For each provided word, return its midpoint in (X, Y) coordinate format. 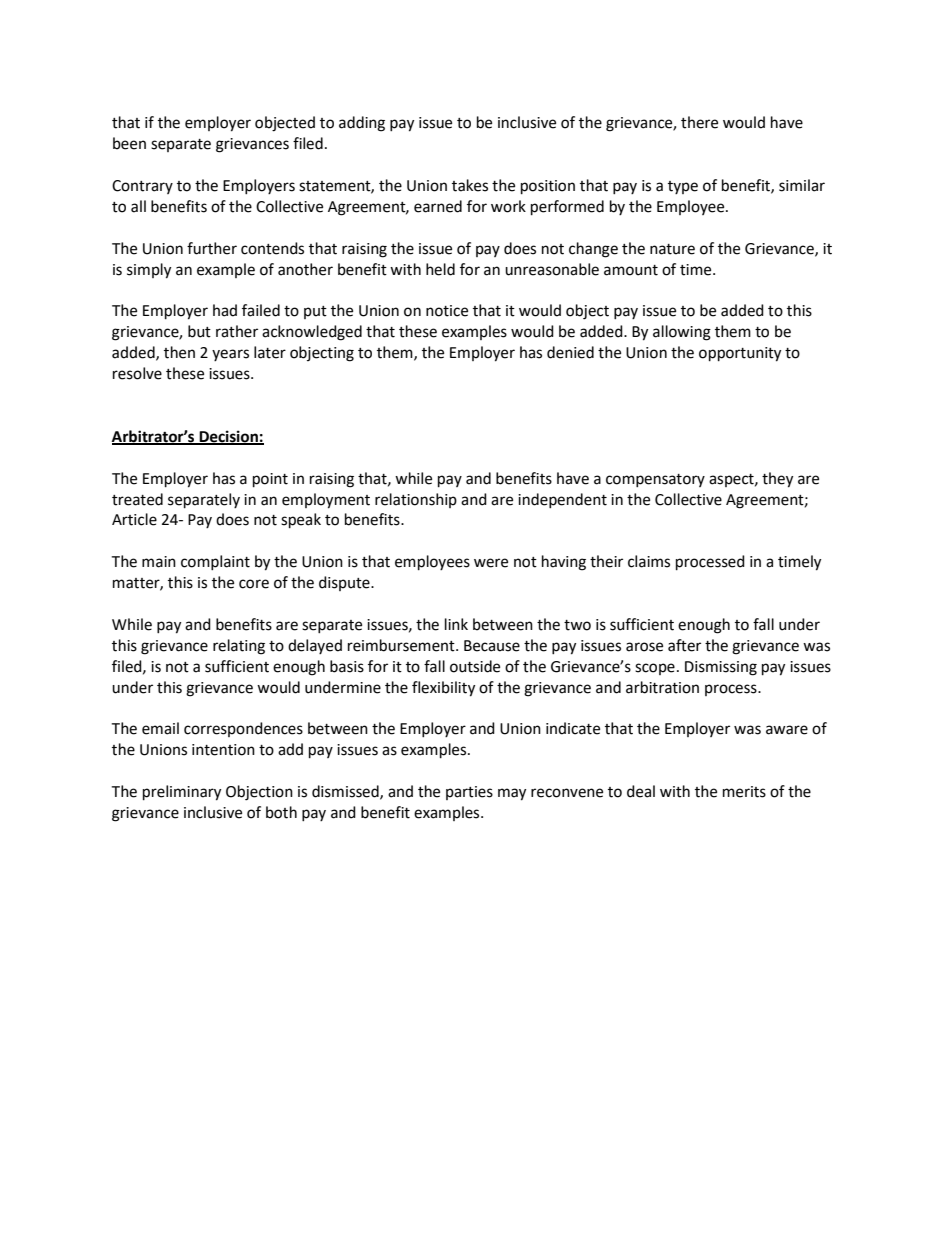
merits (744, 792)
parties (469, 793)
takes (470, 185)
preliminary (182, 793)
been (129, 143)
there (699, 122)
